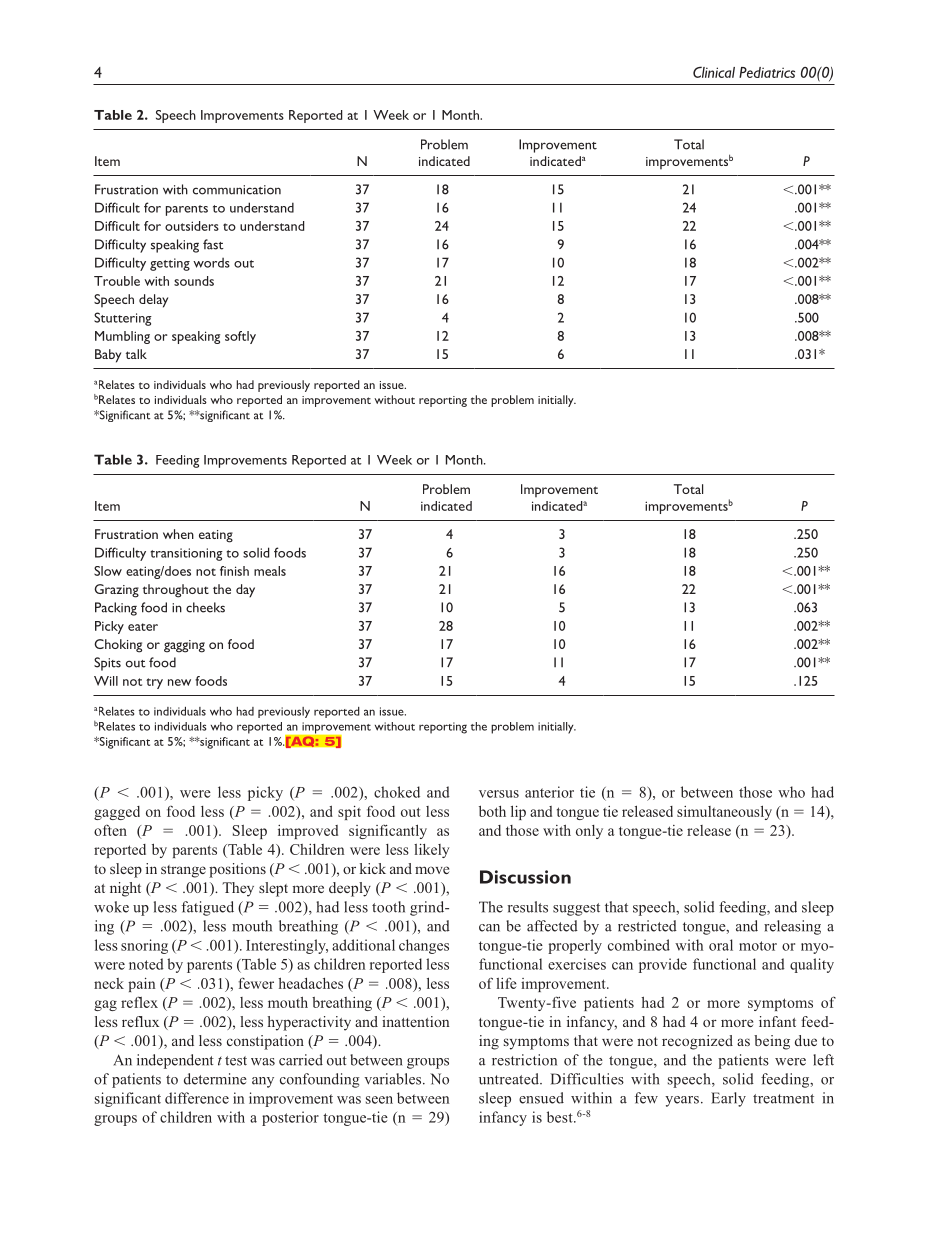 This screenshot has height=1233, width=952. What do you see at coordinates (240, 337) in the screenshot?
I see `softly` at bounding box center [240, 337].
